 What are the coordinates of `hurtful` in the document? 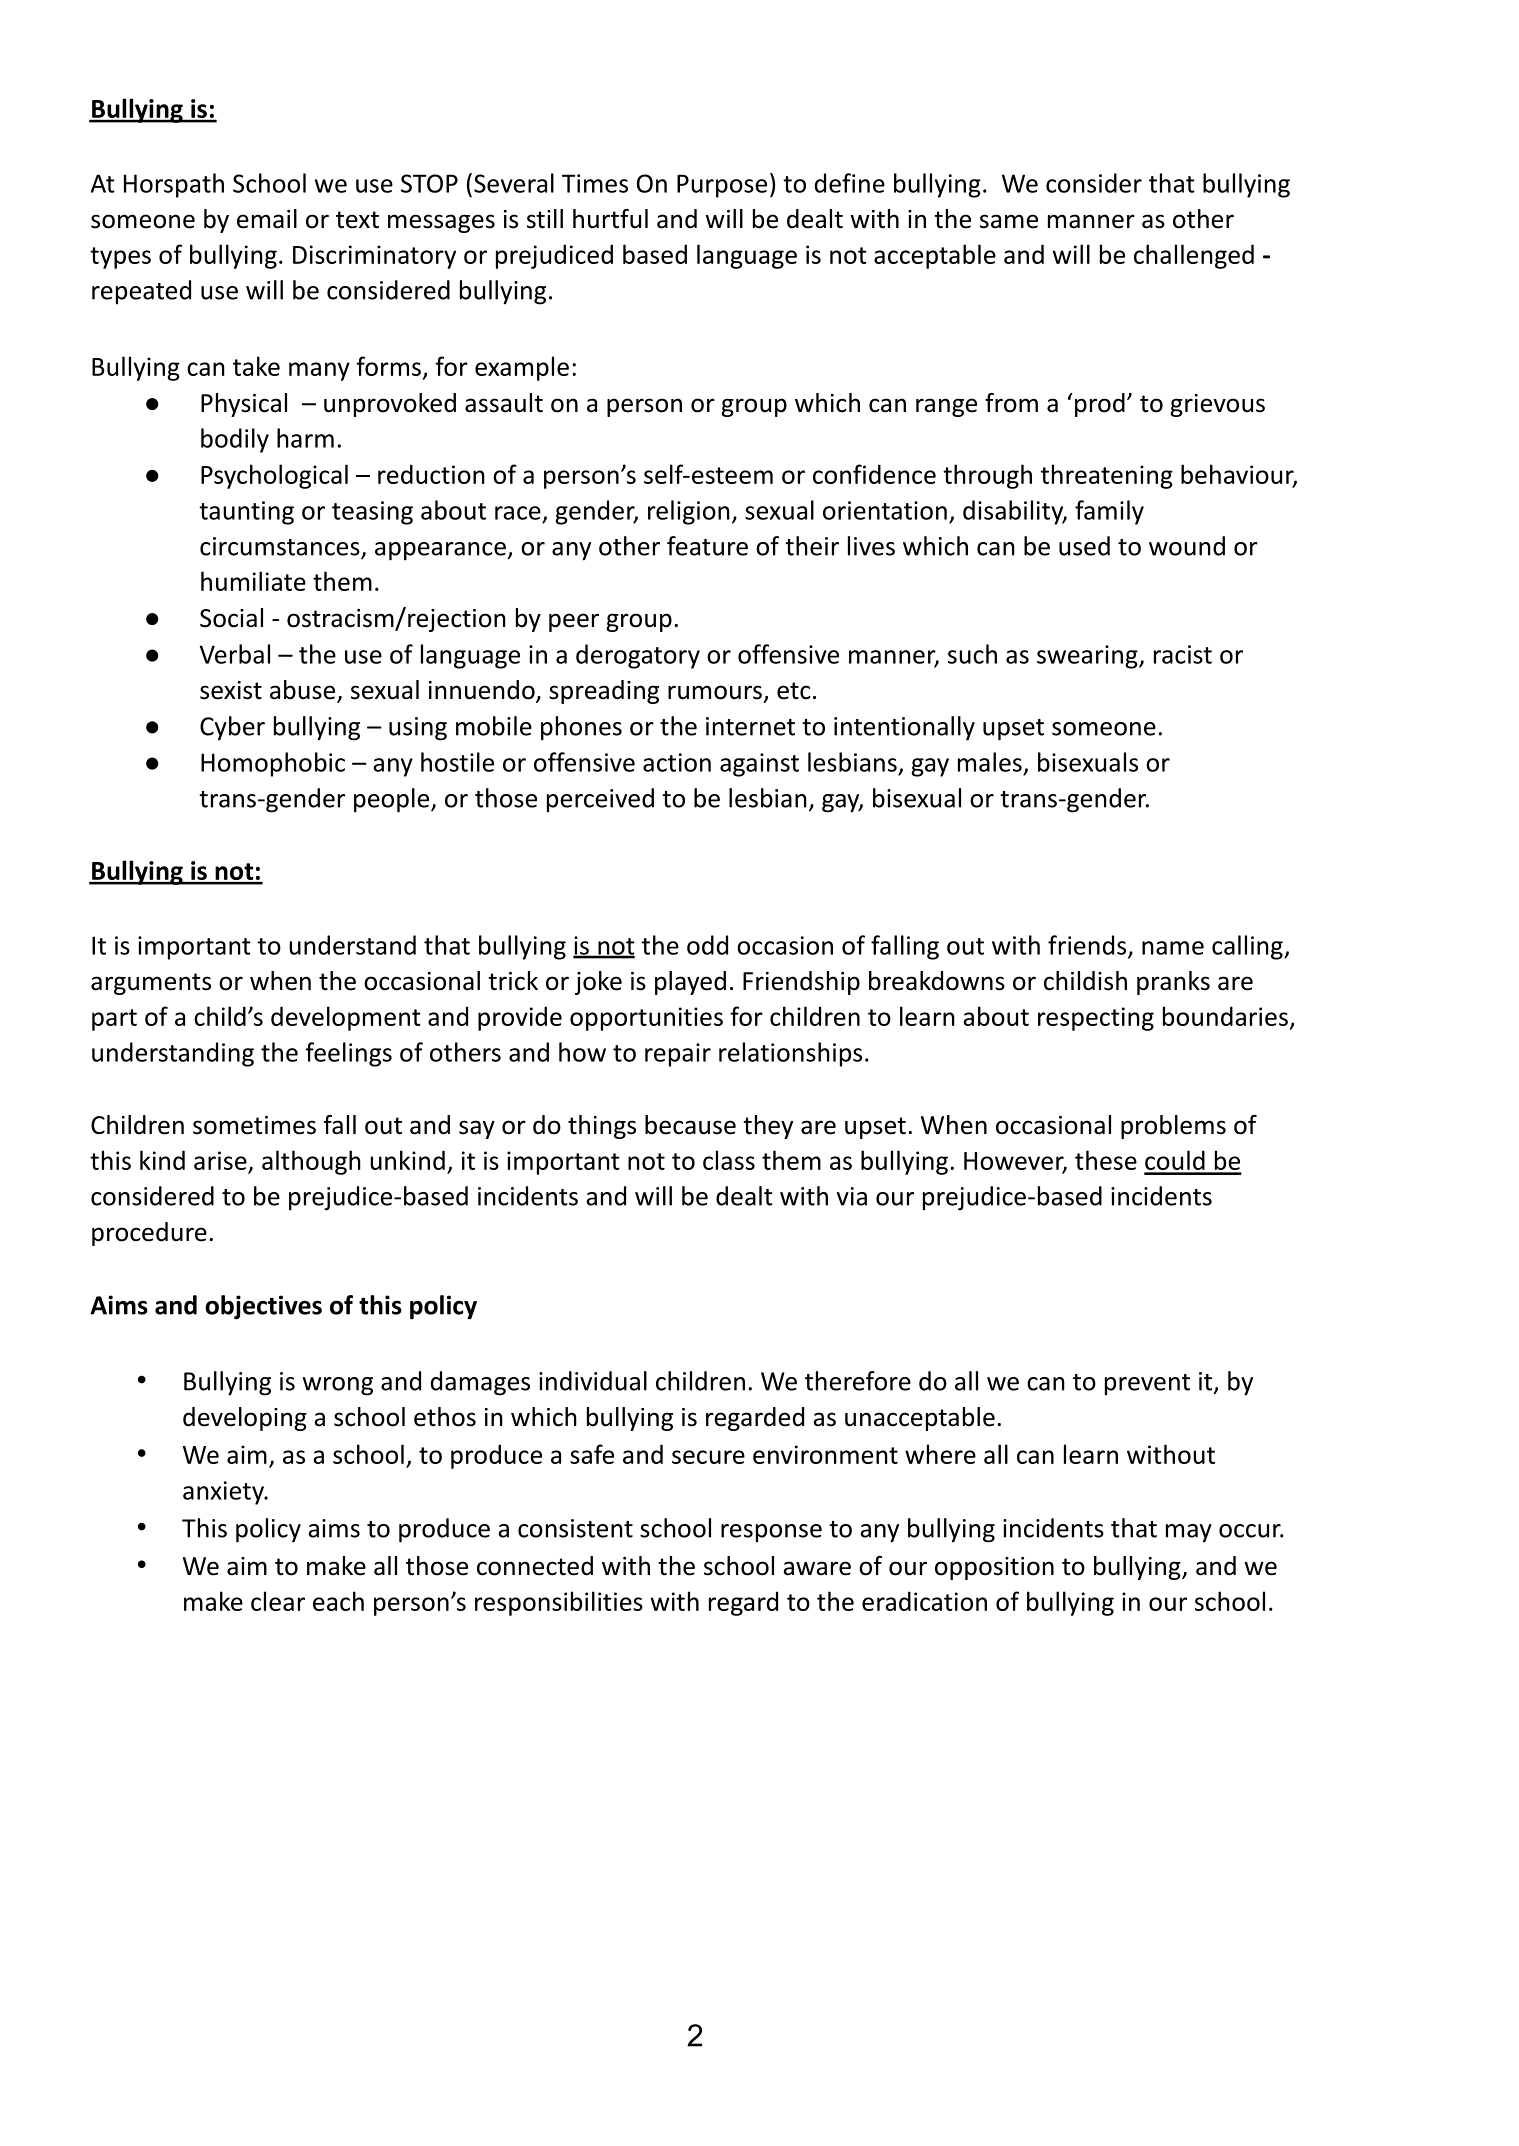 It's located at (610, 219).
